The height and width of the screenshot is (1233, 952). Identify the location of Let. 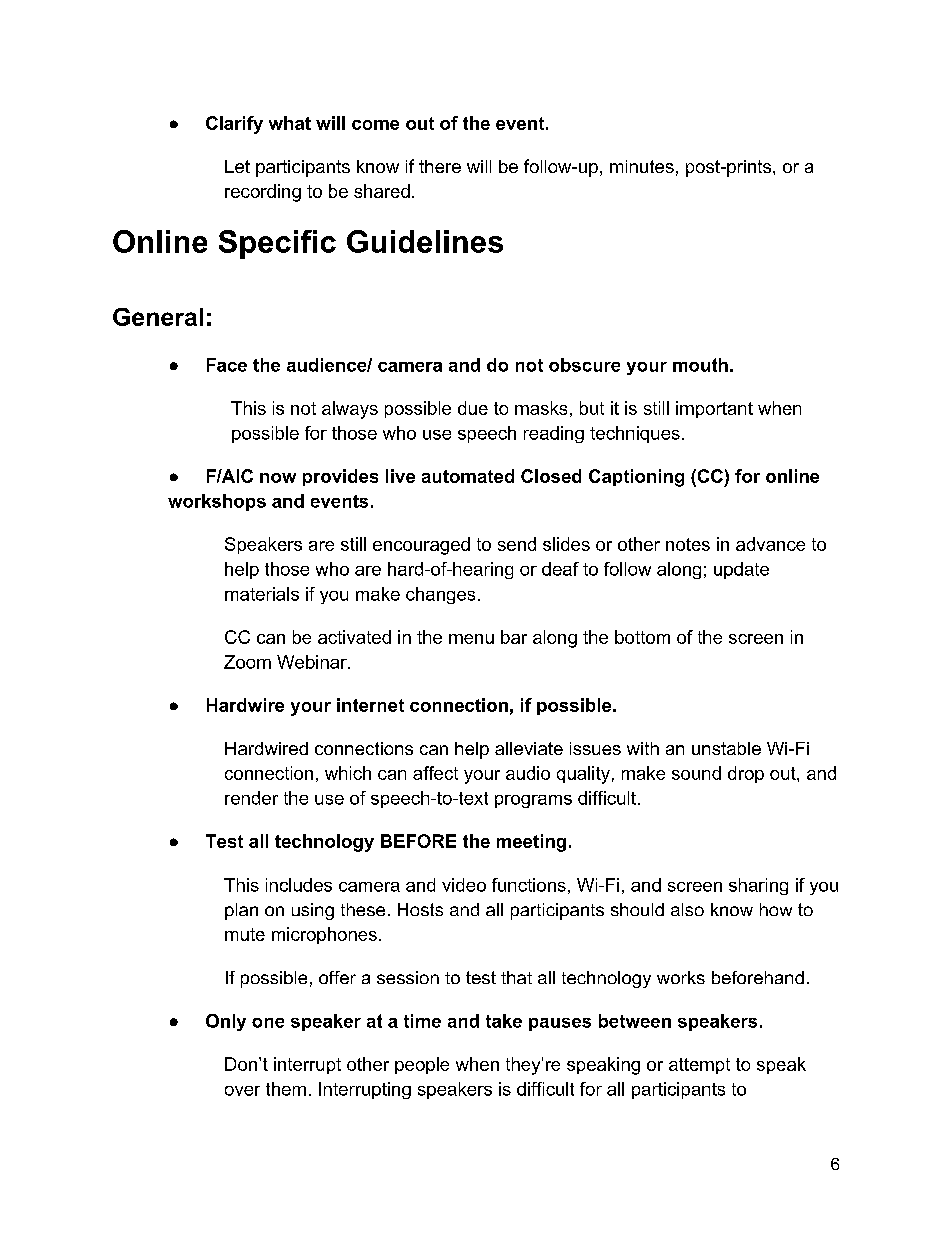
(237, 166).
